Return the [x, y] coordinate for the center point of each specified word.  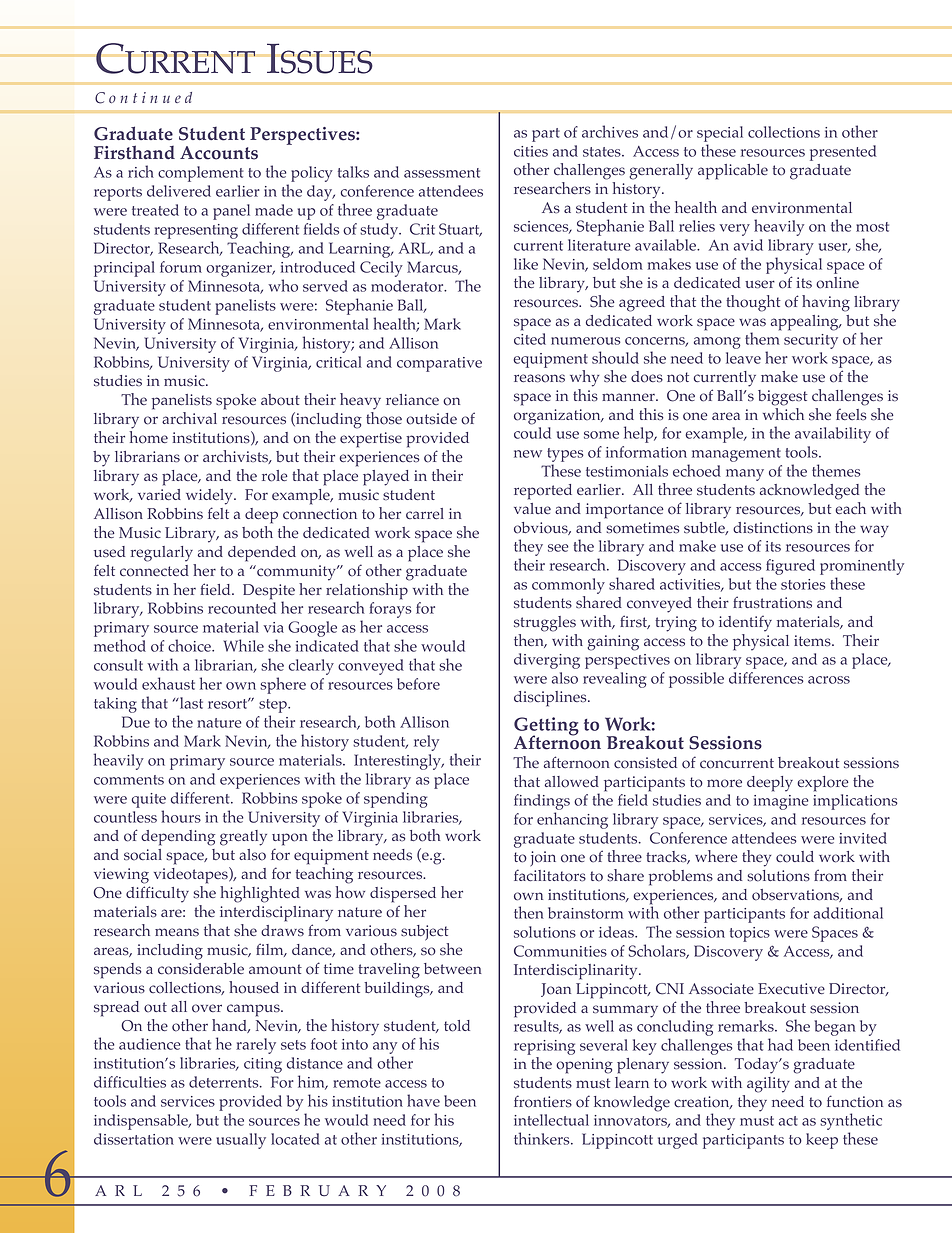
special [720, 134]
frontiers [543, 1101]
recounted [242, 608]
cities [531, 151]
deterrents [225, 1082]
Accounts [219, 153]
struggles [545, 624]
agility [768, 1085]
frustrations [772, 602]
